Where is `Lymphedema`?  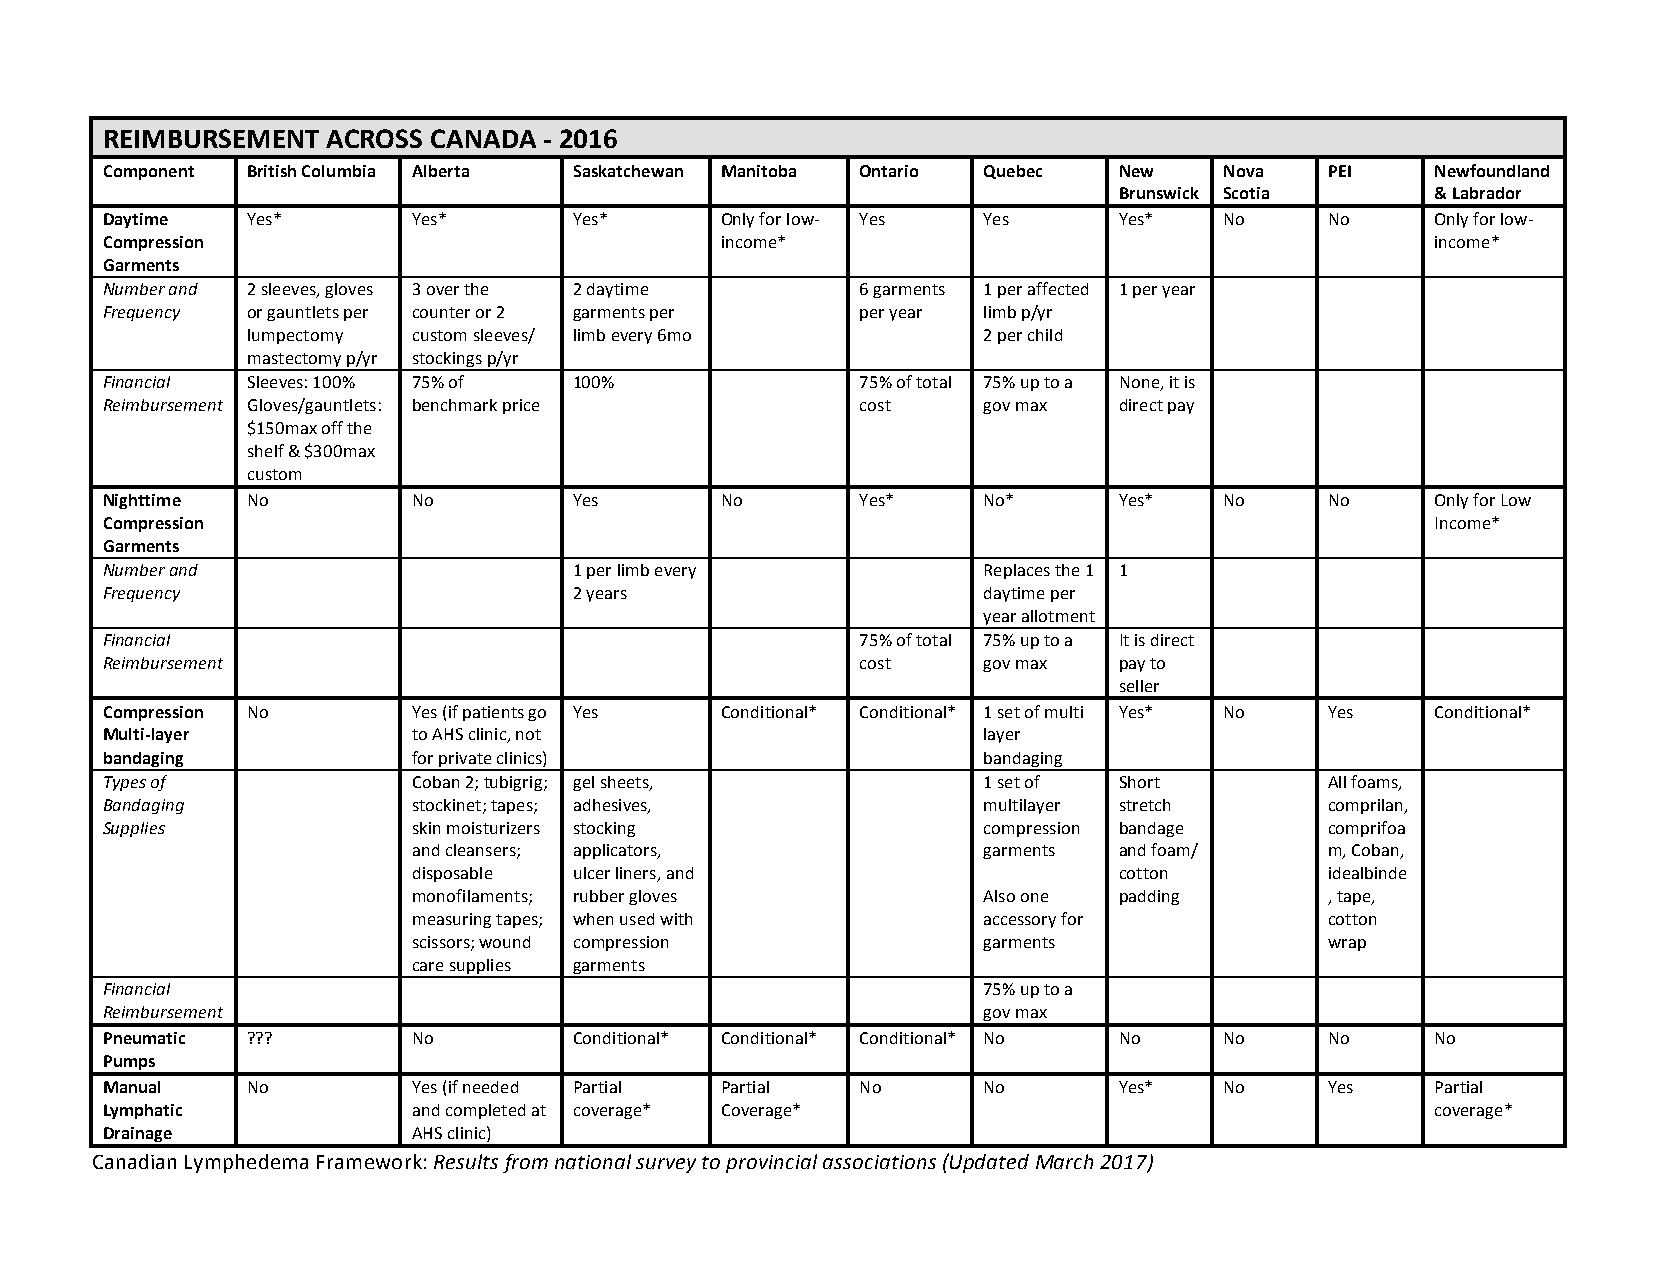
Lymphedema is located at coordinates (246, 1163).
